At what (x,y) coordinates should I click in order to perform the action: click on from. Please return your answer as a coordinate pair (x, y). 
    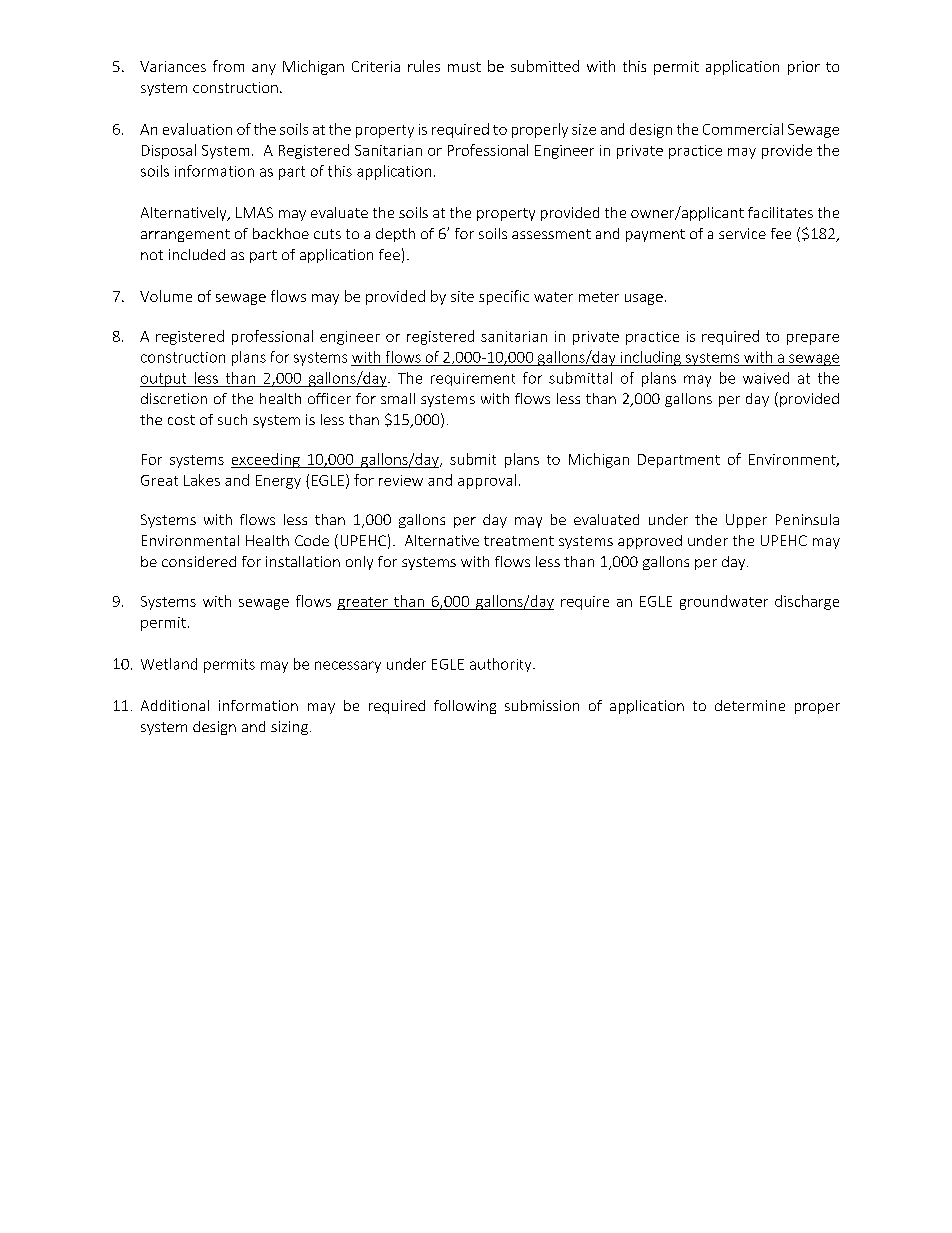
    Looking at the image, I should click on (228, 66).
